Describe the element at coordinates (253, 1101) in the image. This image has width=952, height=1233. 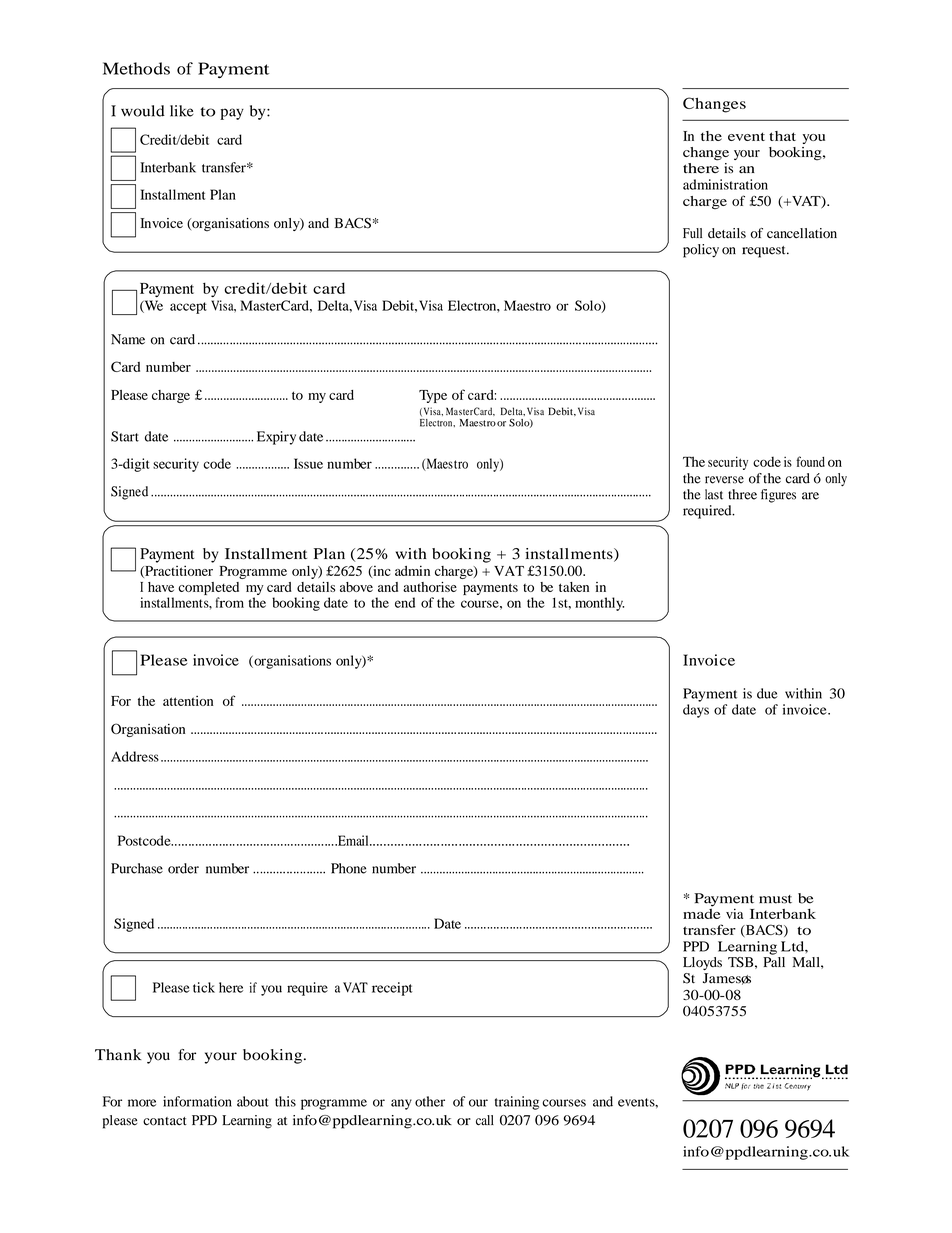
I see `about` at that location.
